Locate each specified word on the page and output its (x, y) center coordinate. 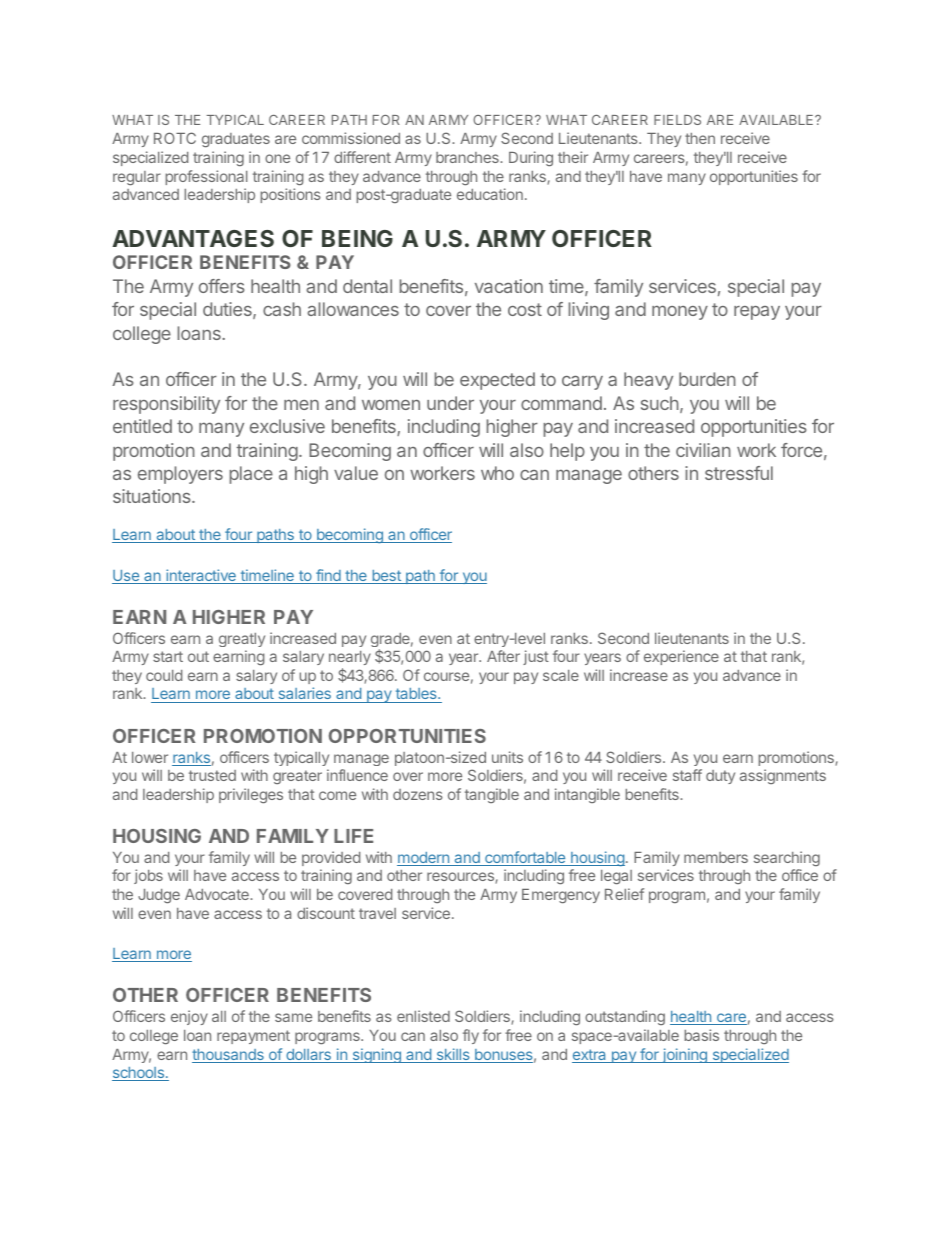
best (386, 577)
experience (681, 657)
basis (702, 1035)
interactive (201, 576)
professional (206, 177)
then (700, 138)
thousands (229, 1056)
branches (468, 157)
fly (471, 1036)
